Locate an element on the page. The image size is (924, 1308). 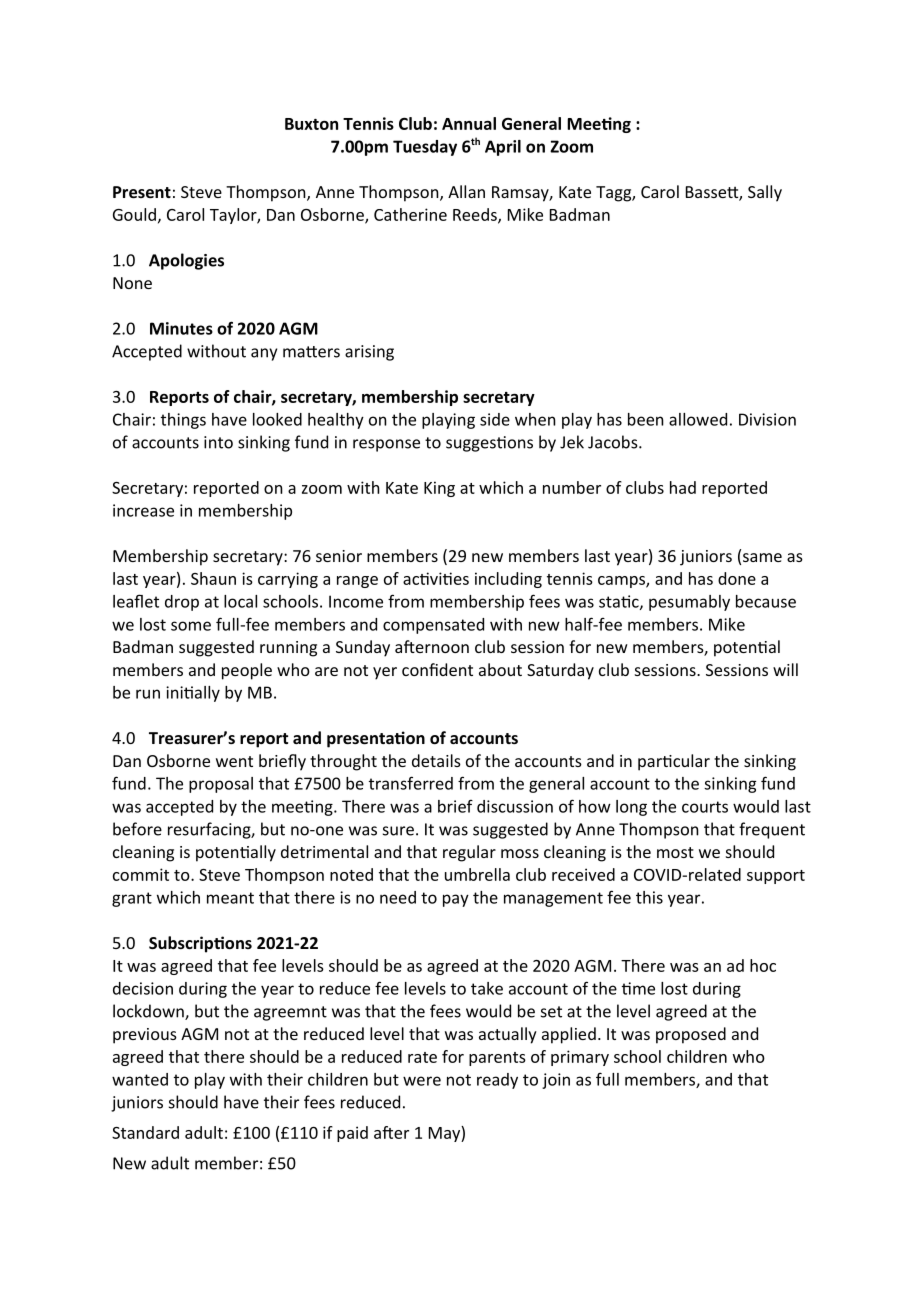
Sally is located at coordinates (765, 193).
